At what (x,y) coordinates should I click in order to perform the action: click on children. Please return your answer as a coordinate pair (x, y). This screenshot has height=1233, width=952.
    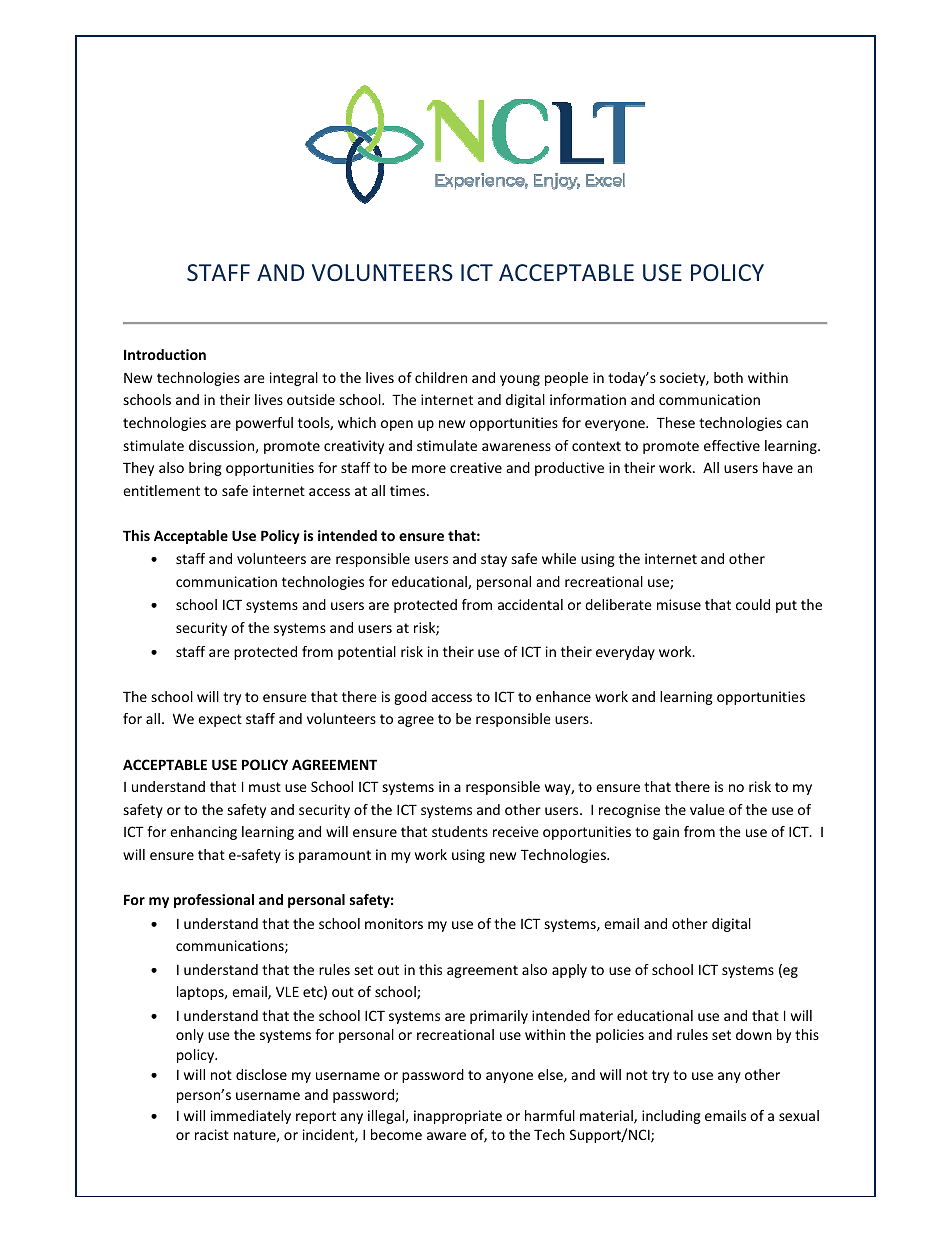
    Looking at the image, I should click on (441, 377).
